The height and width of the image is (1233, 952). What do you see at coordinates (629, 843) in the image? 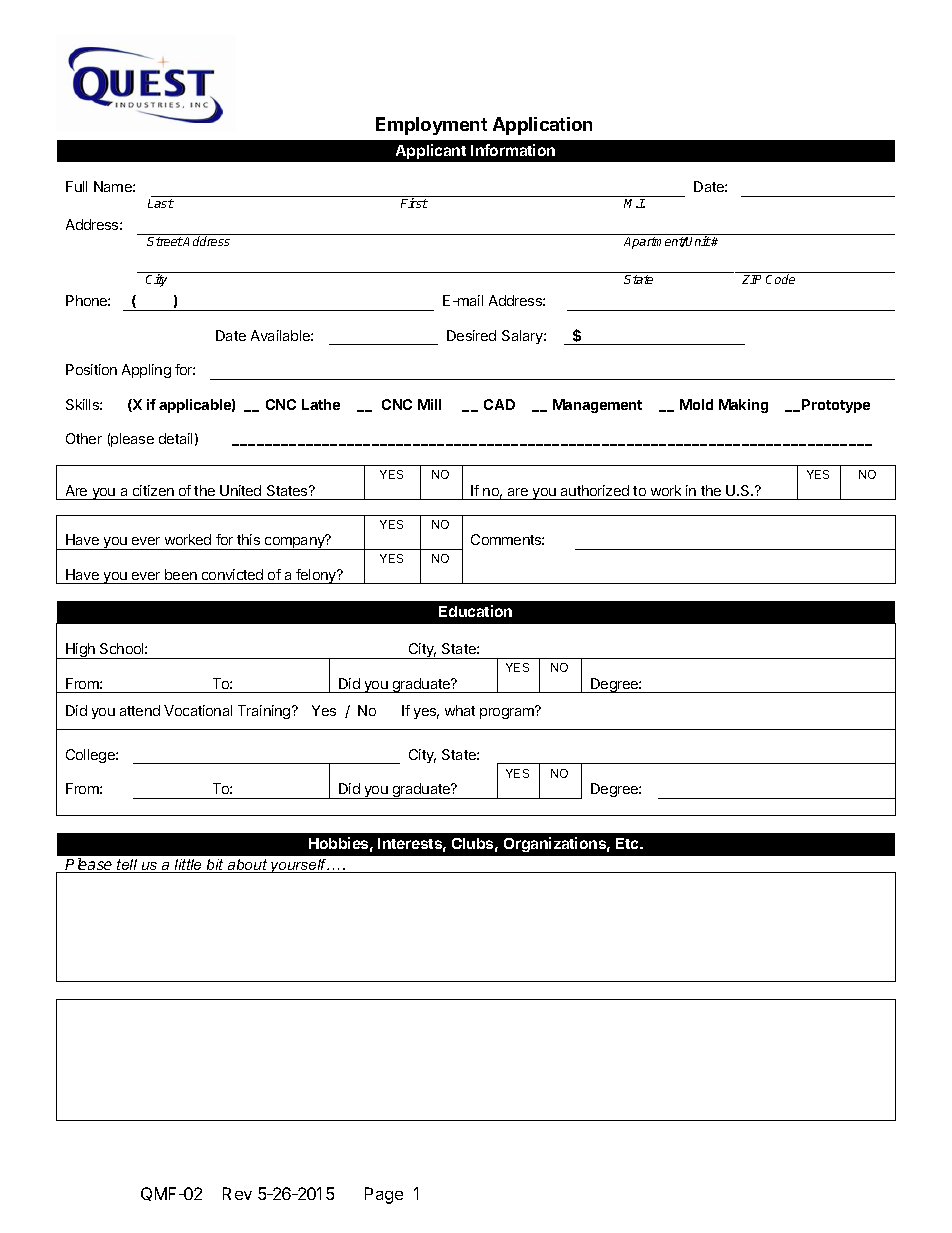
I see `Etc` at bounding box center [629, 843].
